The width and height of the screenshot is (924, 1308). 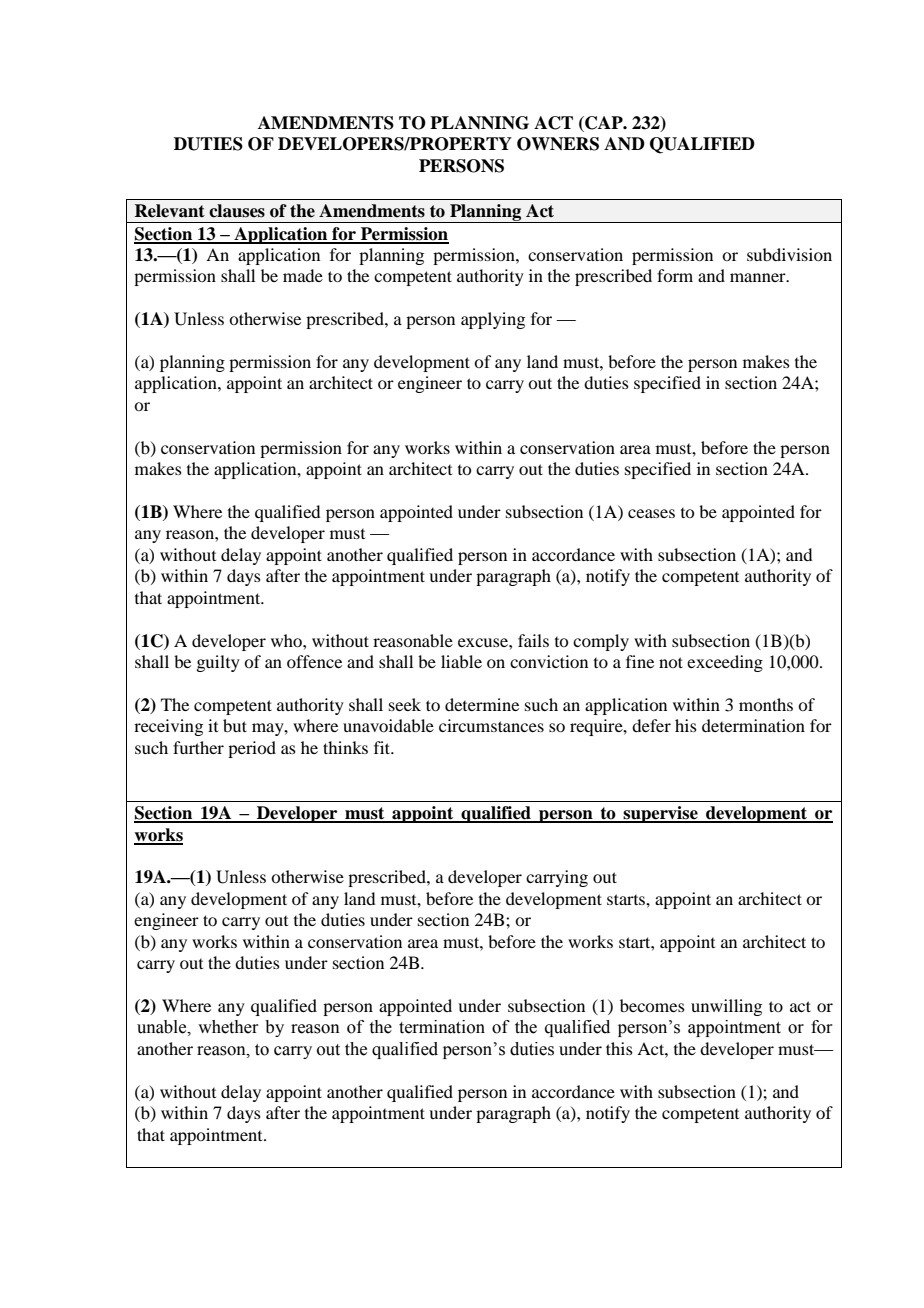 What do you see at coordinates (725, 663) in the screenshot?
I see `exceeding` at bounding box center [725, 663].
